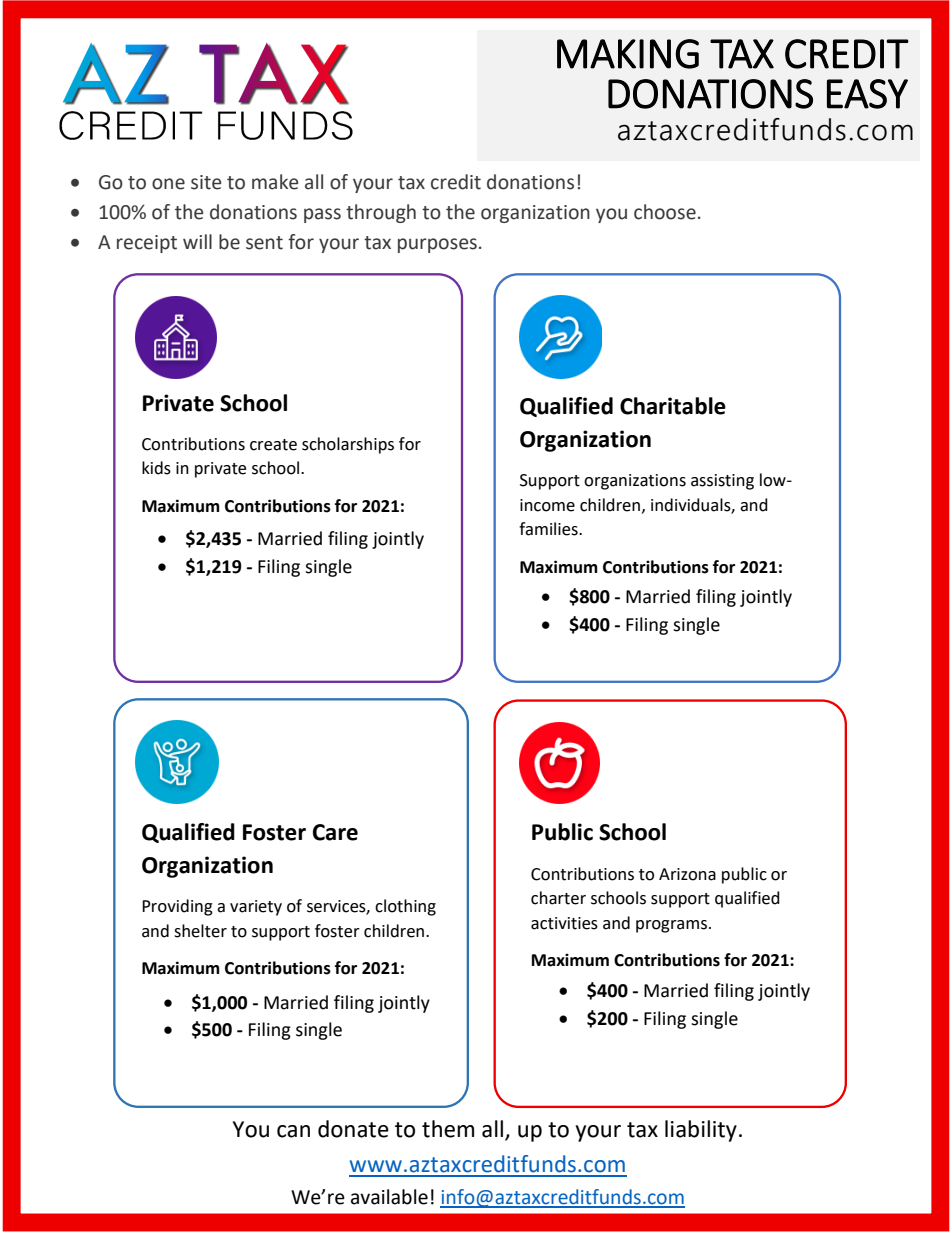 The height and width of the document is (1233, 952). Describe the element at coordinates (687, 874) in the document. I see `Arizona` at that location.
